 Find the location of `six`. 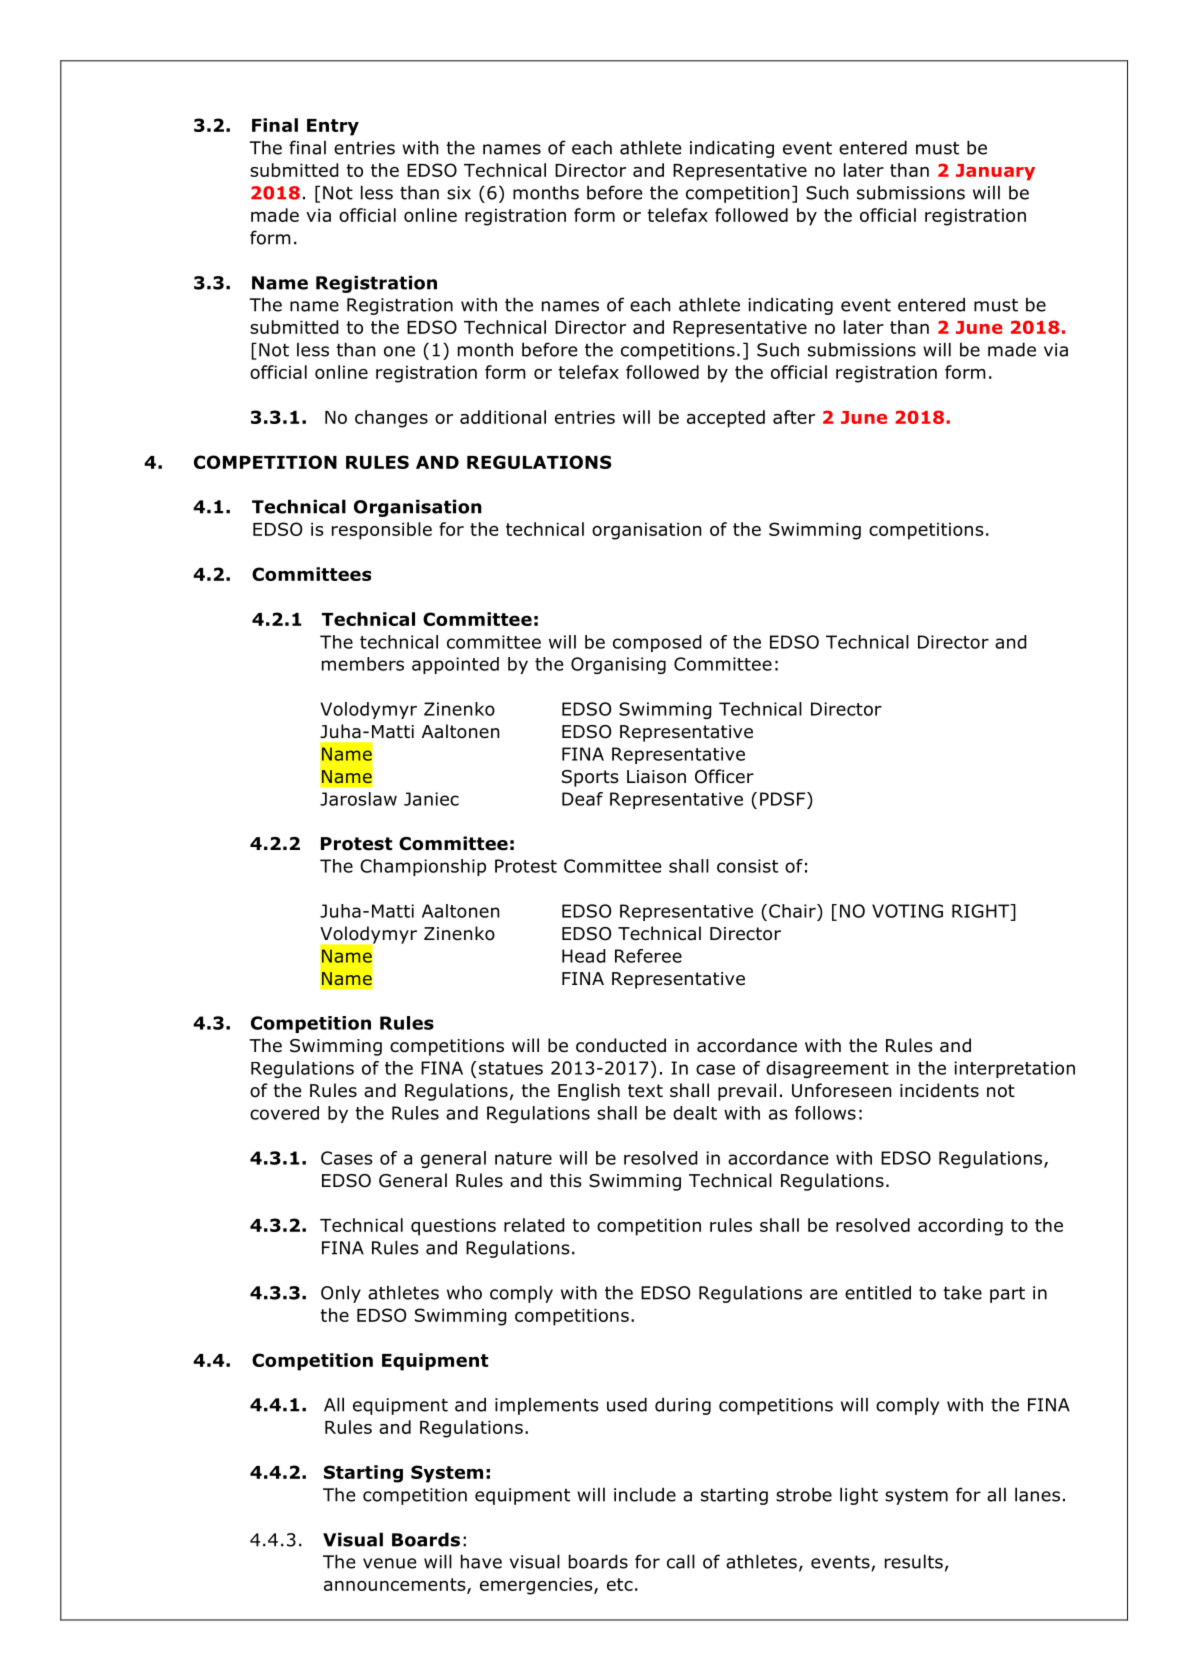

six is located at coordinates (459, 193).
